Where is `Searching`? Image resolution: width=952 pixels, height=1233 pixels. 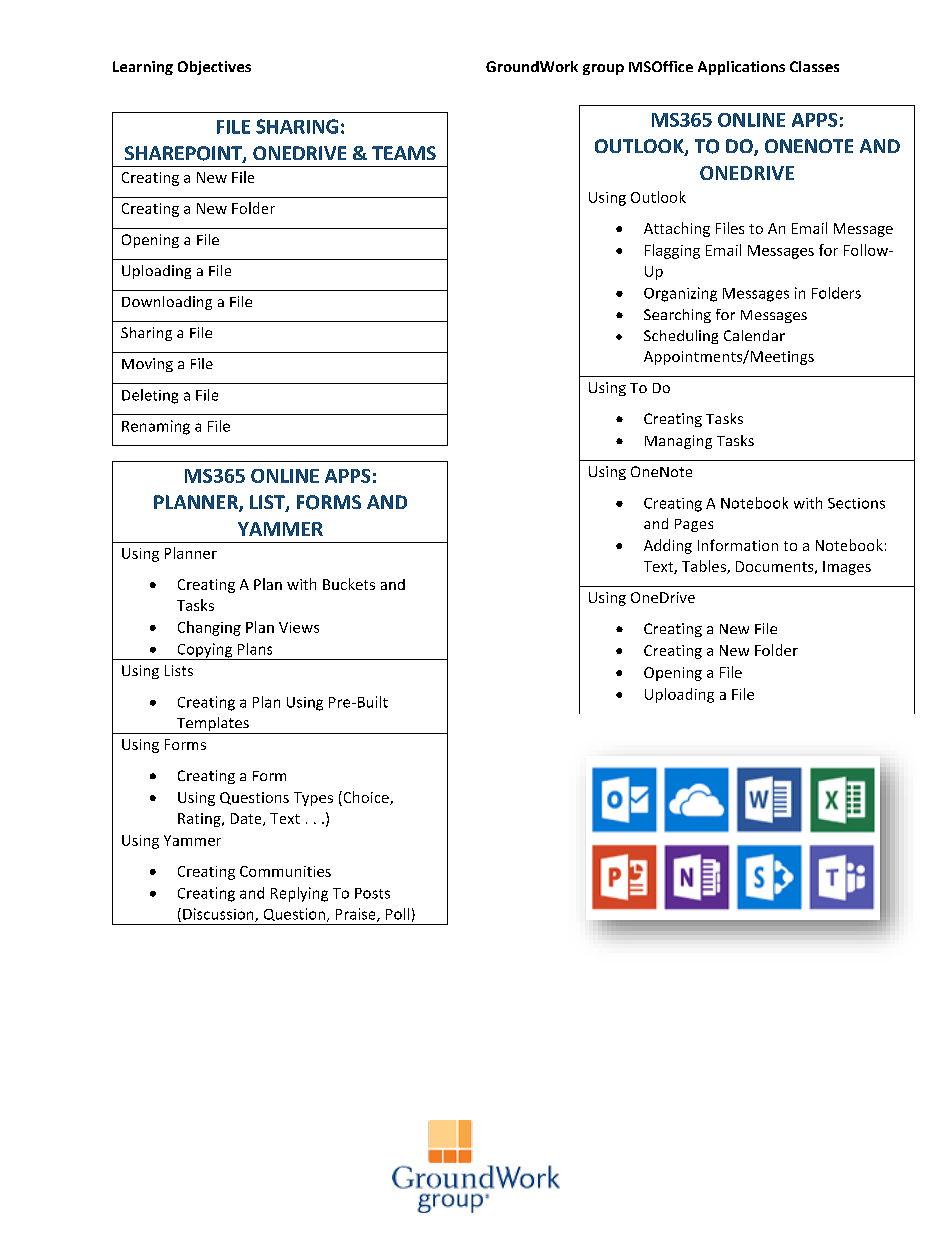
Searching is located at coordinates (677, 316).
